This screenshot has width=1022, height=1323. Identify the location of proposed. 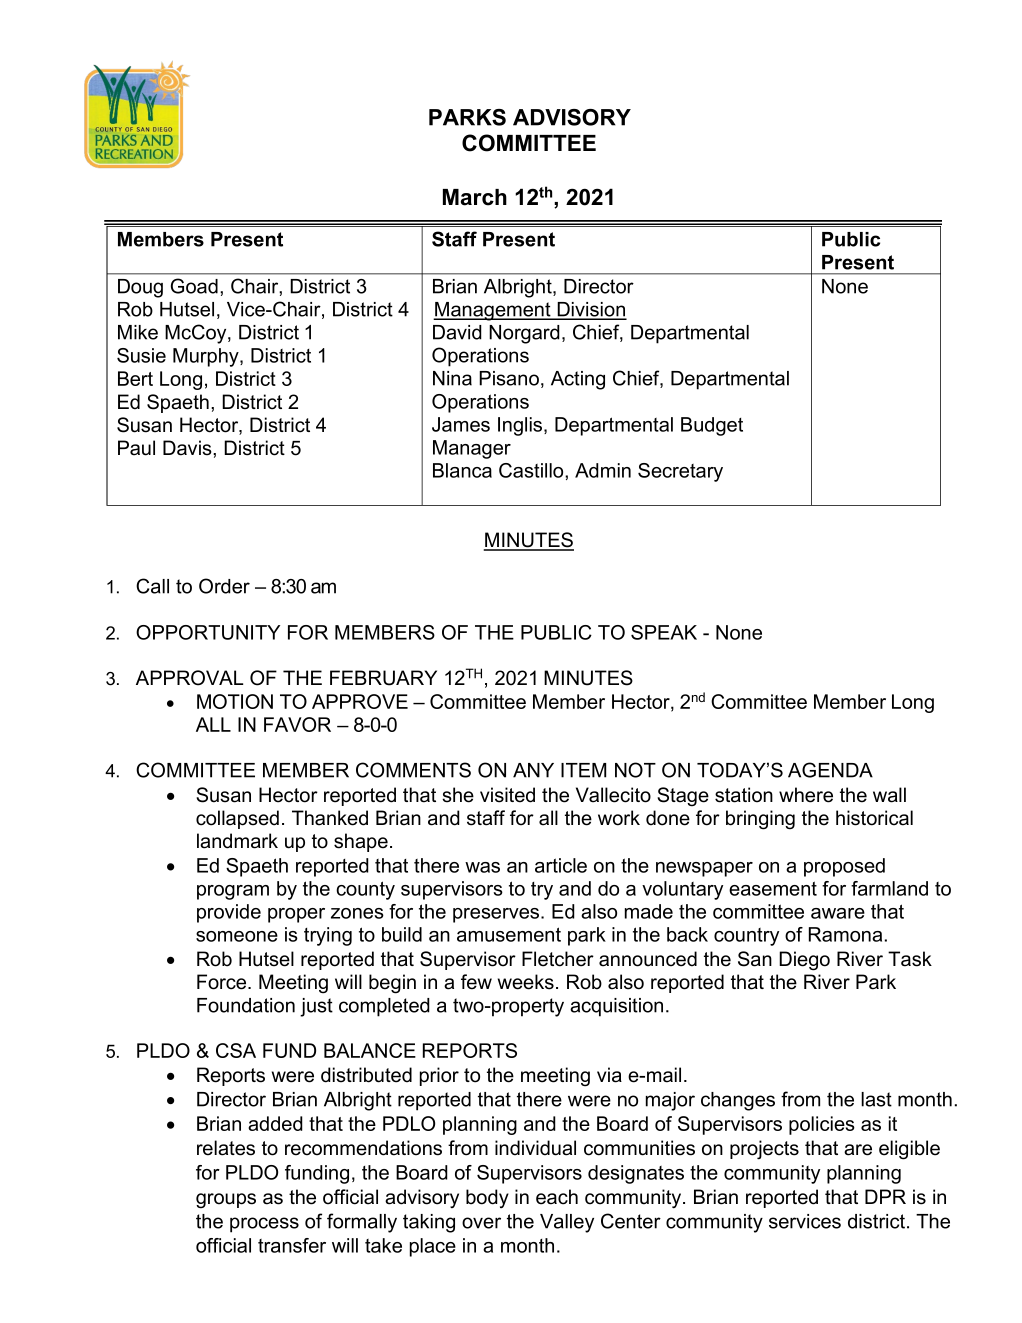
(844, 867).
